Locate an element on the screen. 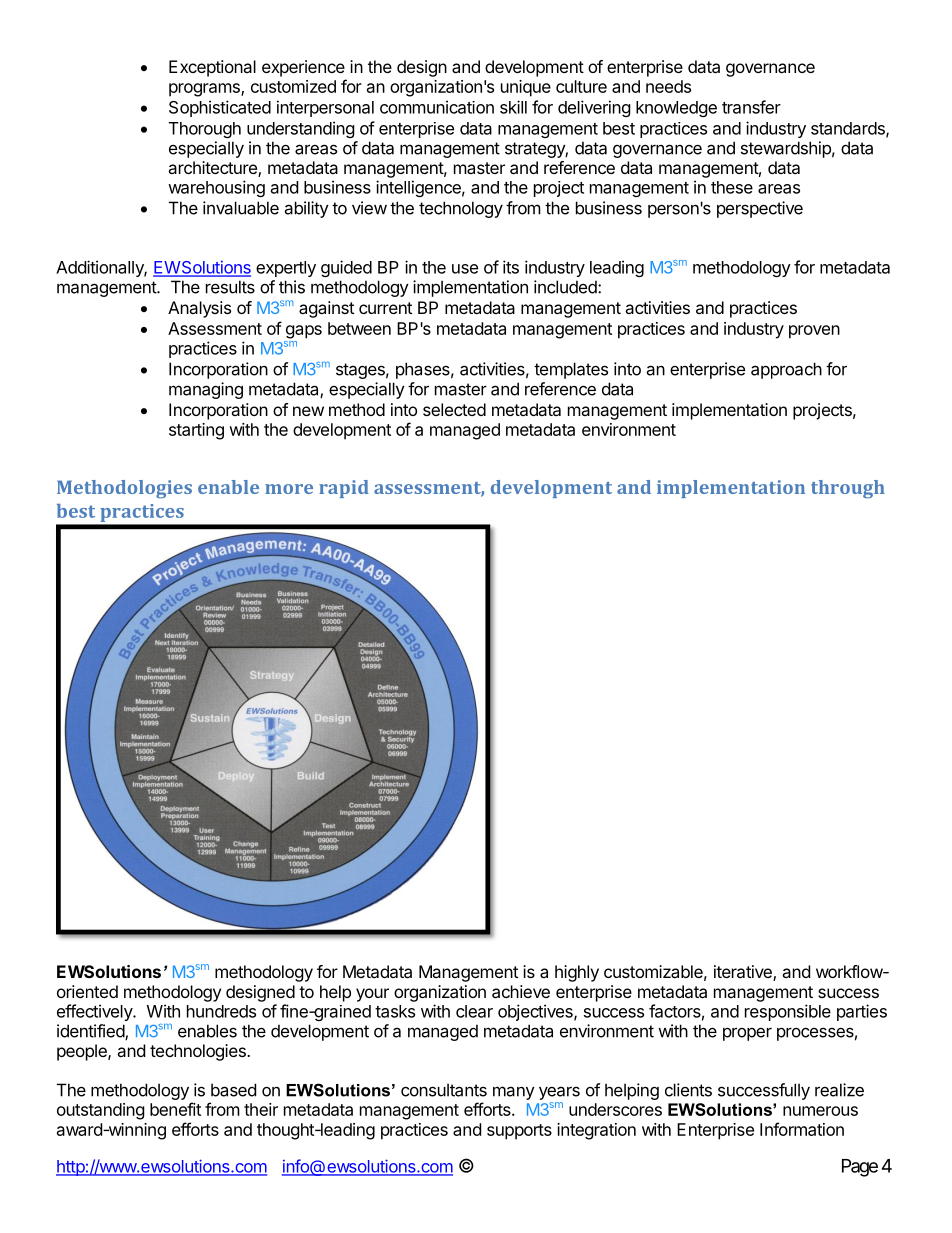 The width and height of the screenshot is (952, 1233). approach is located at coordinates (786, 370).
